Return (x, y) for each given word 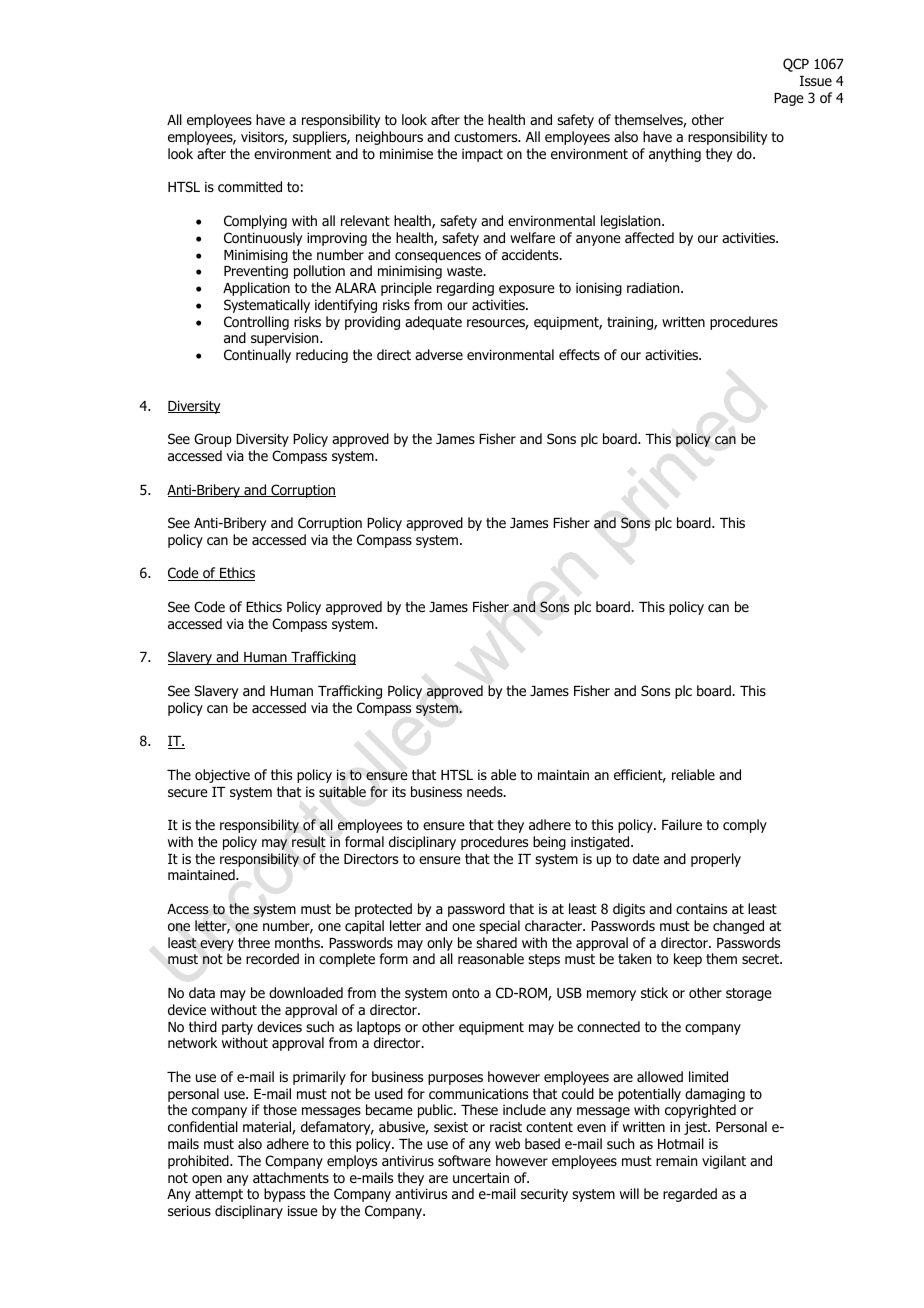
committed (250, 186)
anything (675, 155)
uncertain (481, 1177)
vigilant (724, 1162)
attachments (291, 1177)
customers (487, 137)
